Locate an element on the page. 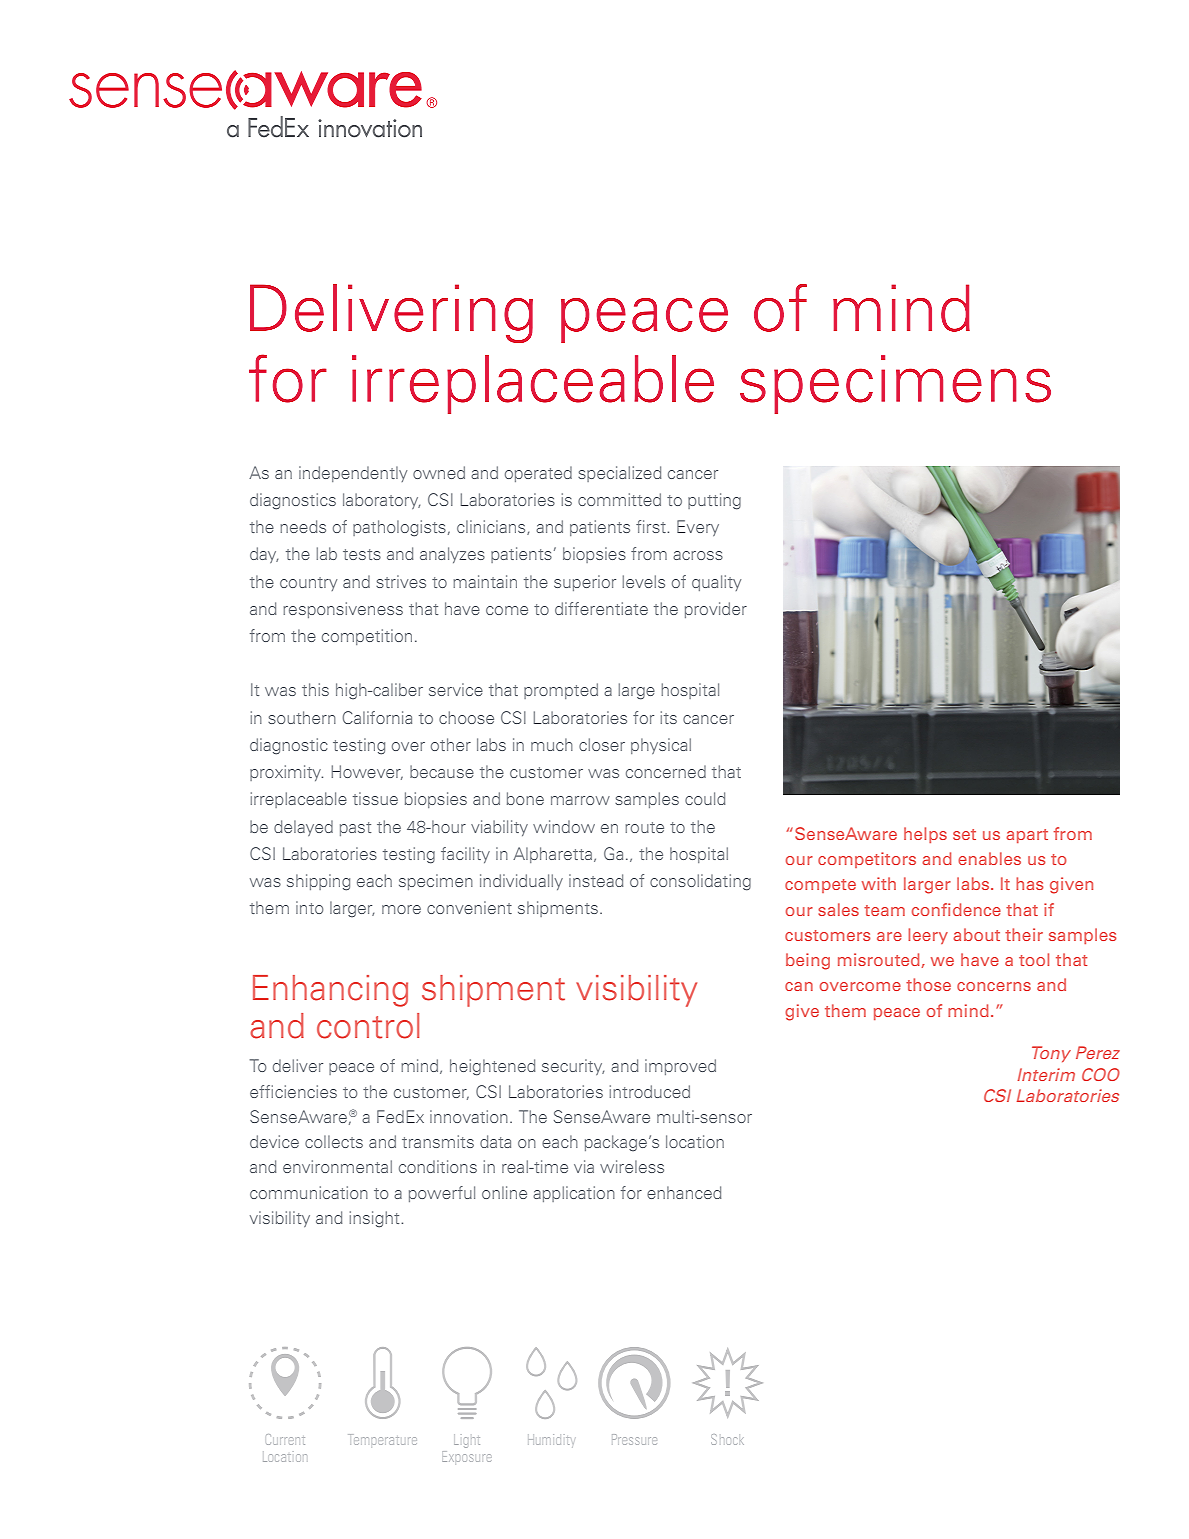 This document has width=1189, height=1539. Temperature is located at coordinates (383, 1439).
